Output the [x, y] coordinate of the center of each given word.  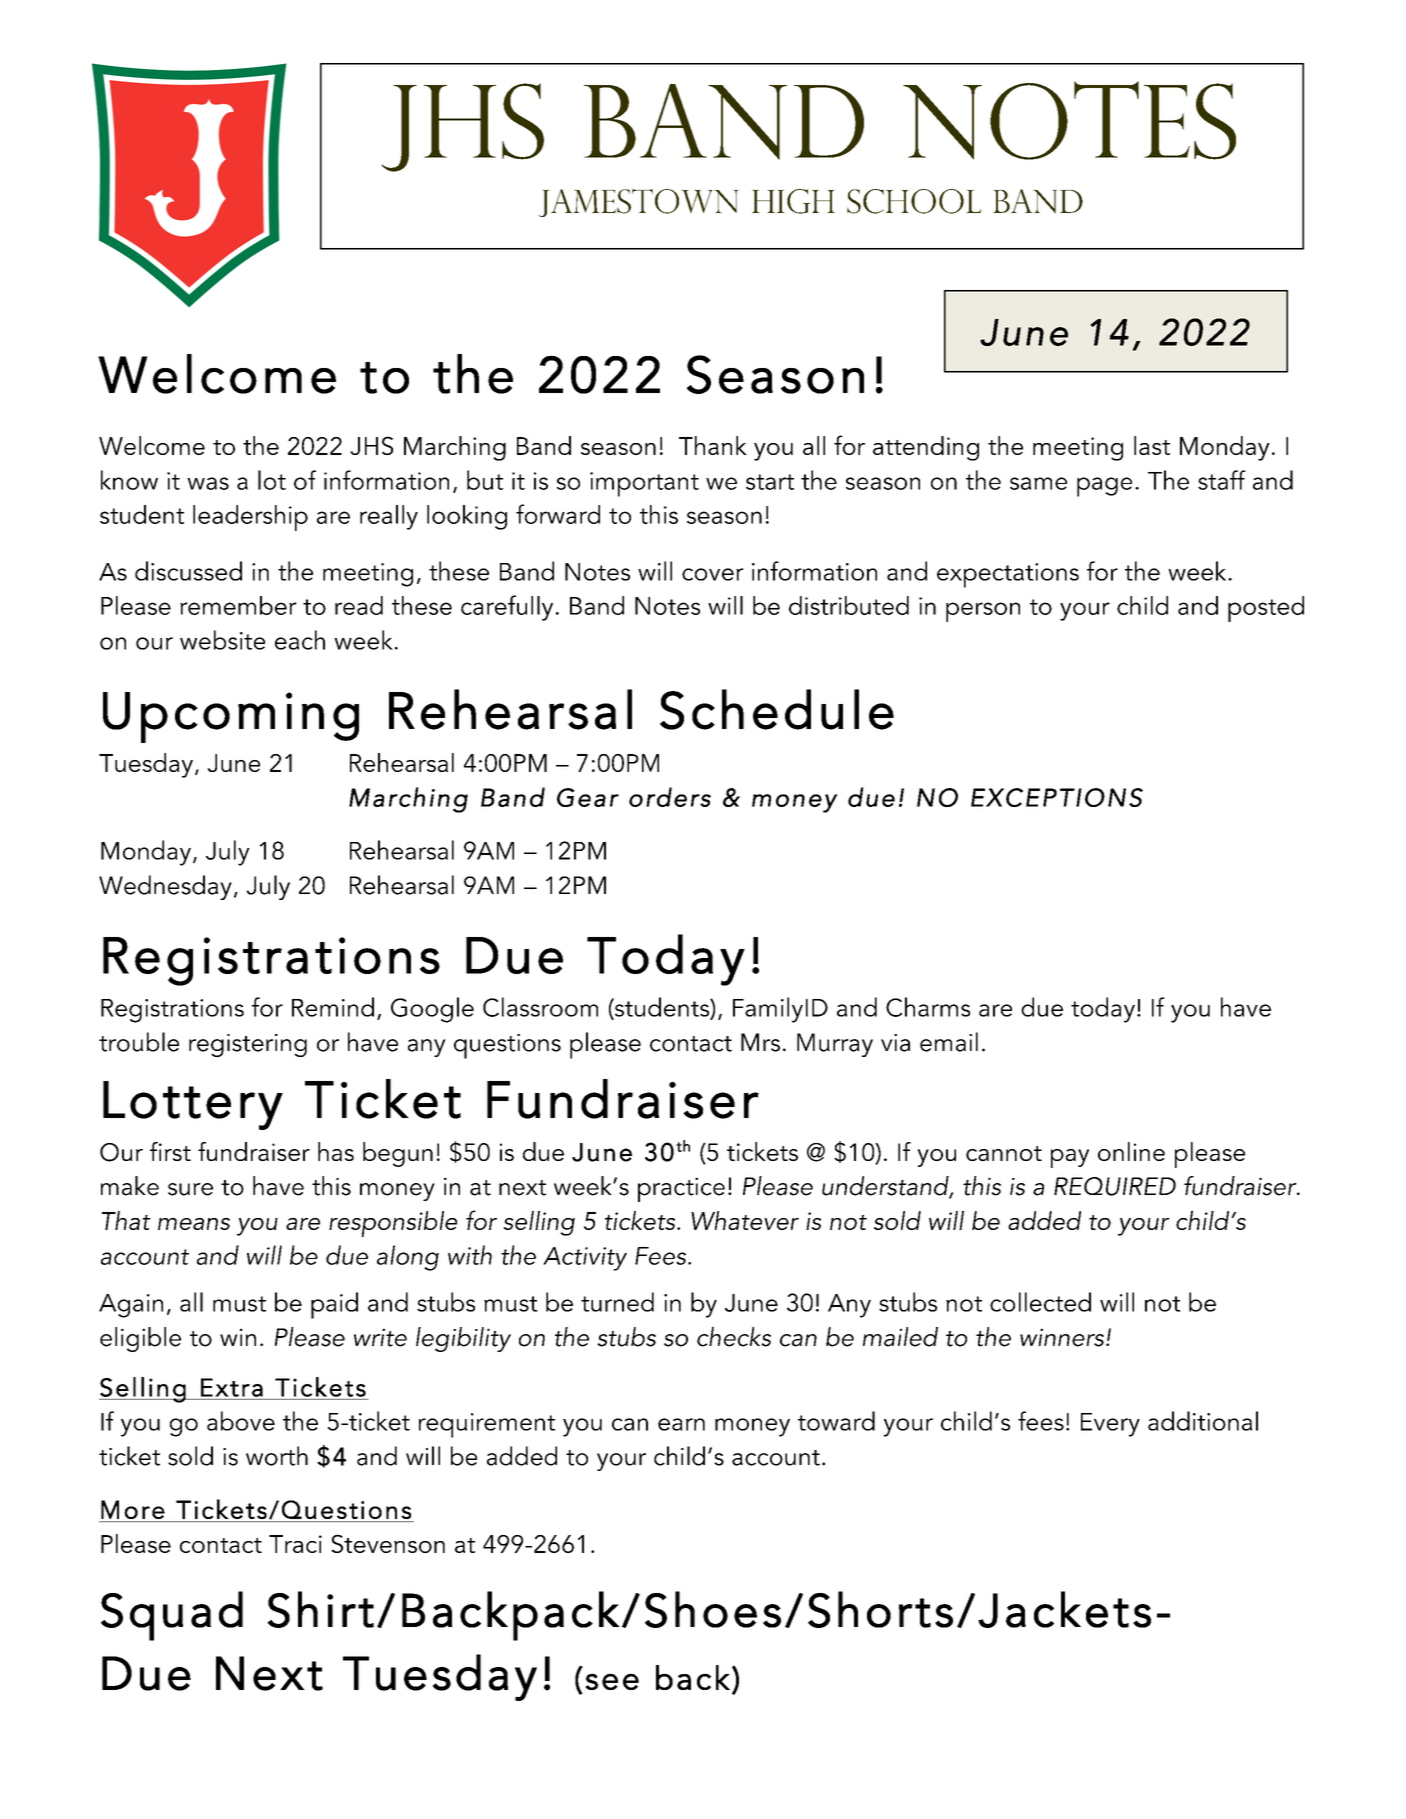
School [914, 201]
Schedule [777, 709]
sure [190, 1189]
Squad [172, 1616]
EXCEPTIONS [1057, 797]
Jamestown [638, 203]
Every [1110, 1425]
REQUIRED [1115, 1186]
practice [681, 1189]
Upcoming [231, 717]
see [612, 1681]
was [208, 483]
